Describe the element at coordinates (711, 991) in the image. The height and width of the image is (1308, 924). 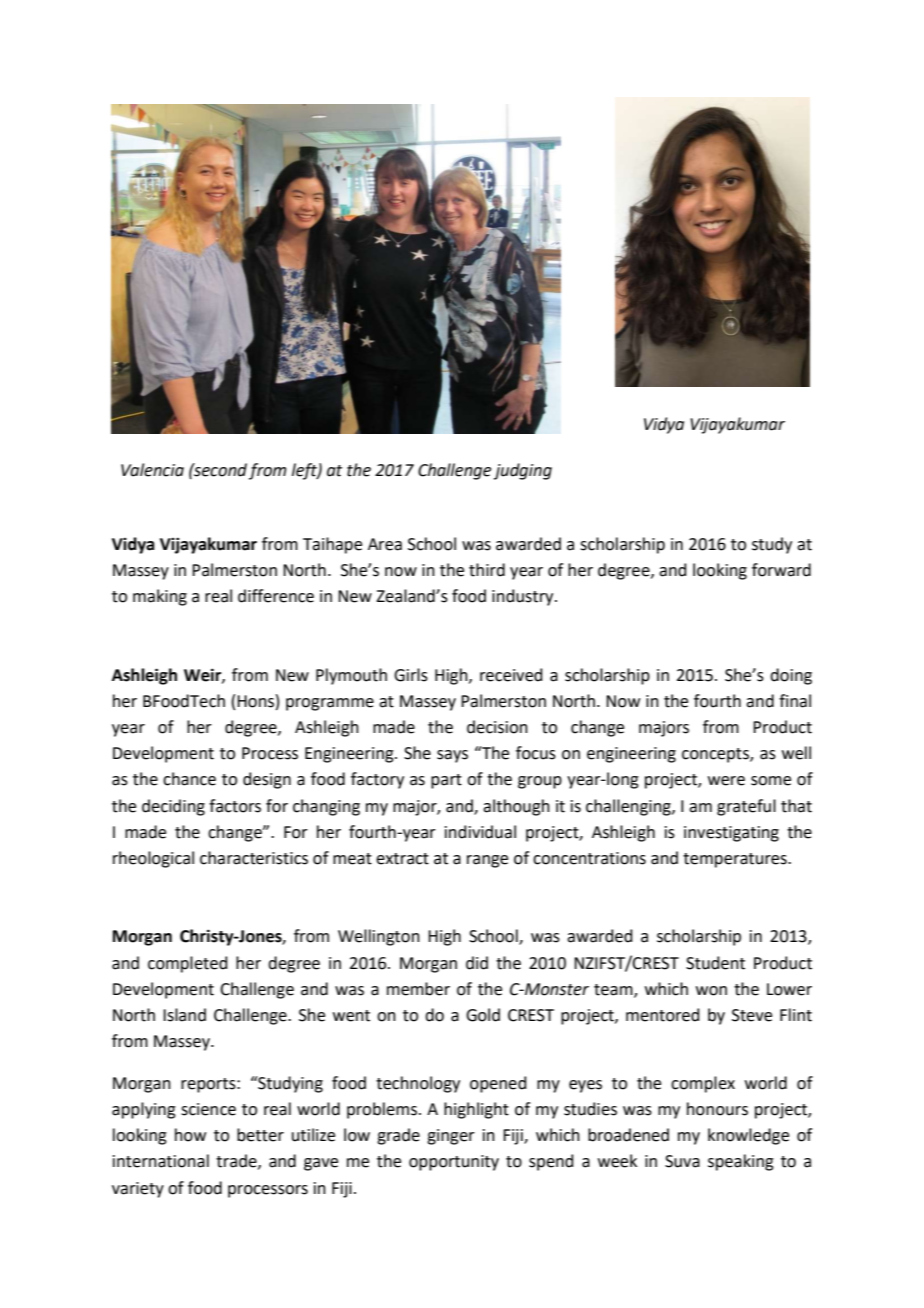
I see `won` at that location.
